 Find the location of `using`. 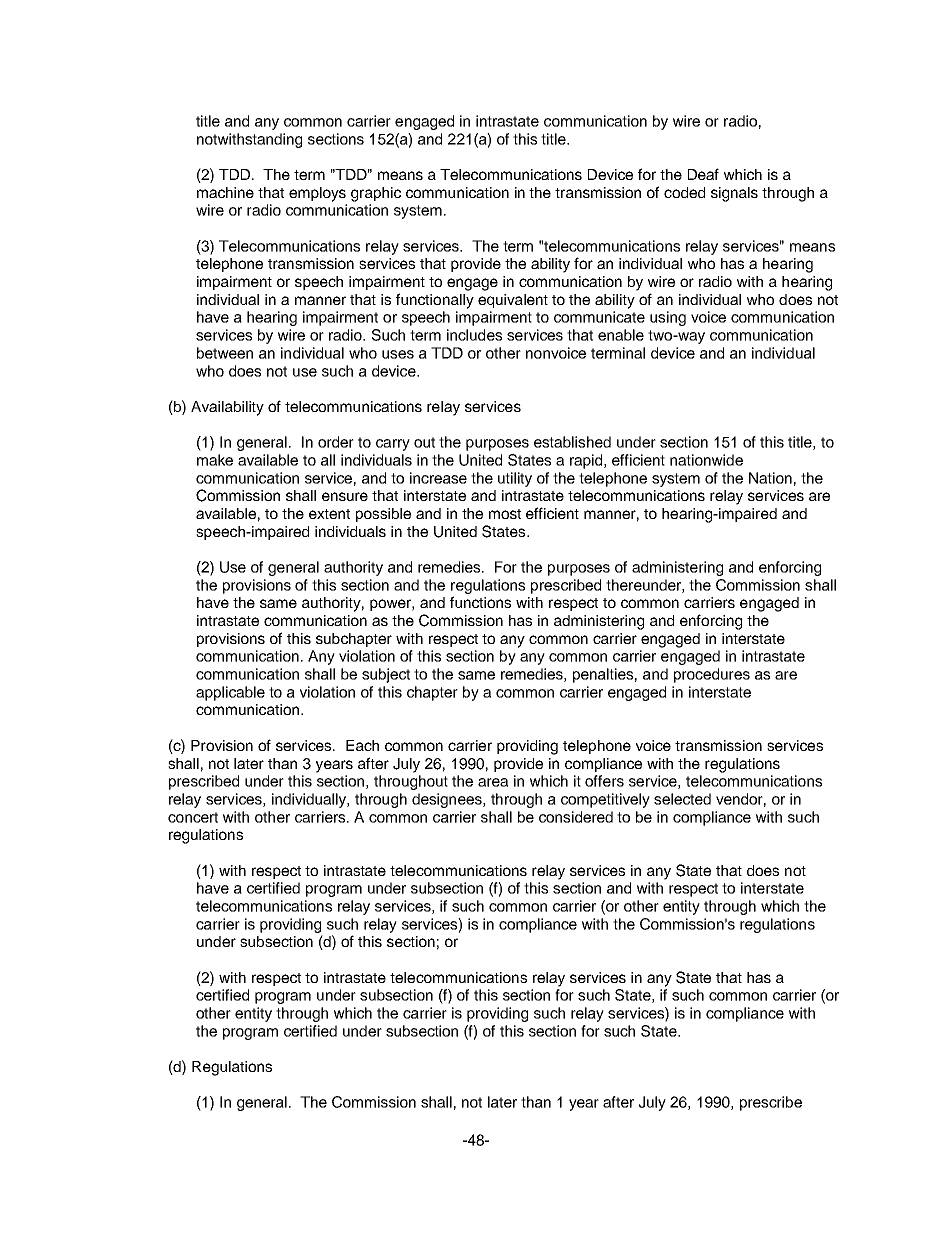

using is located at coordinates (668, 318).
